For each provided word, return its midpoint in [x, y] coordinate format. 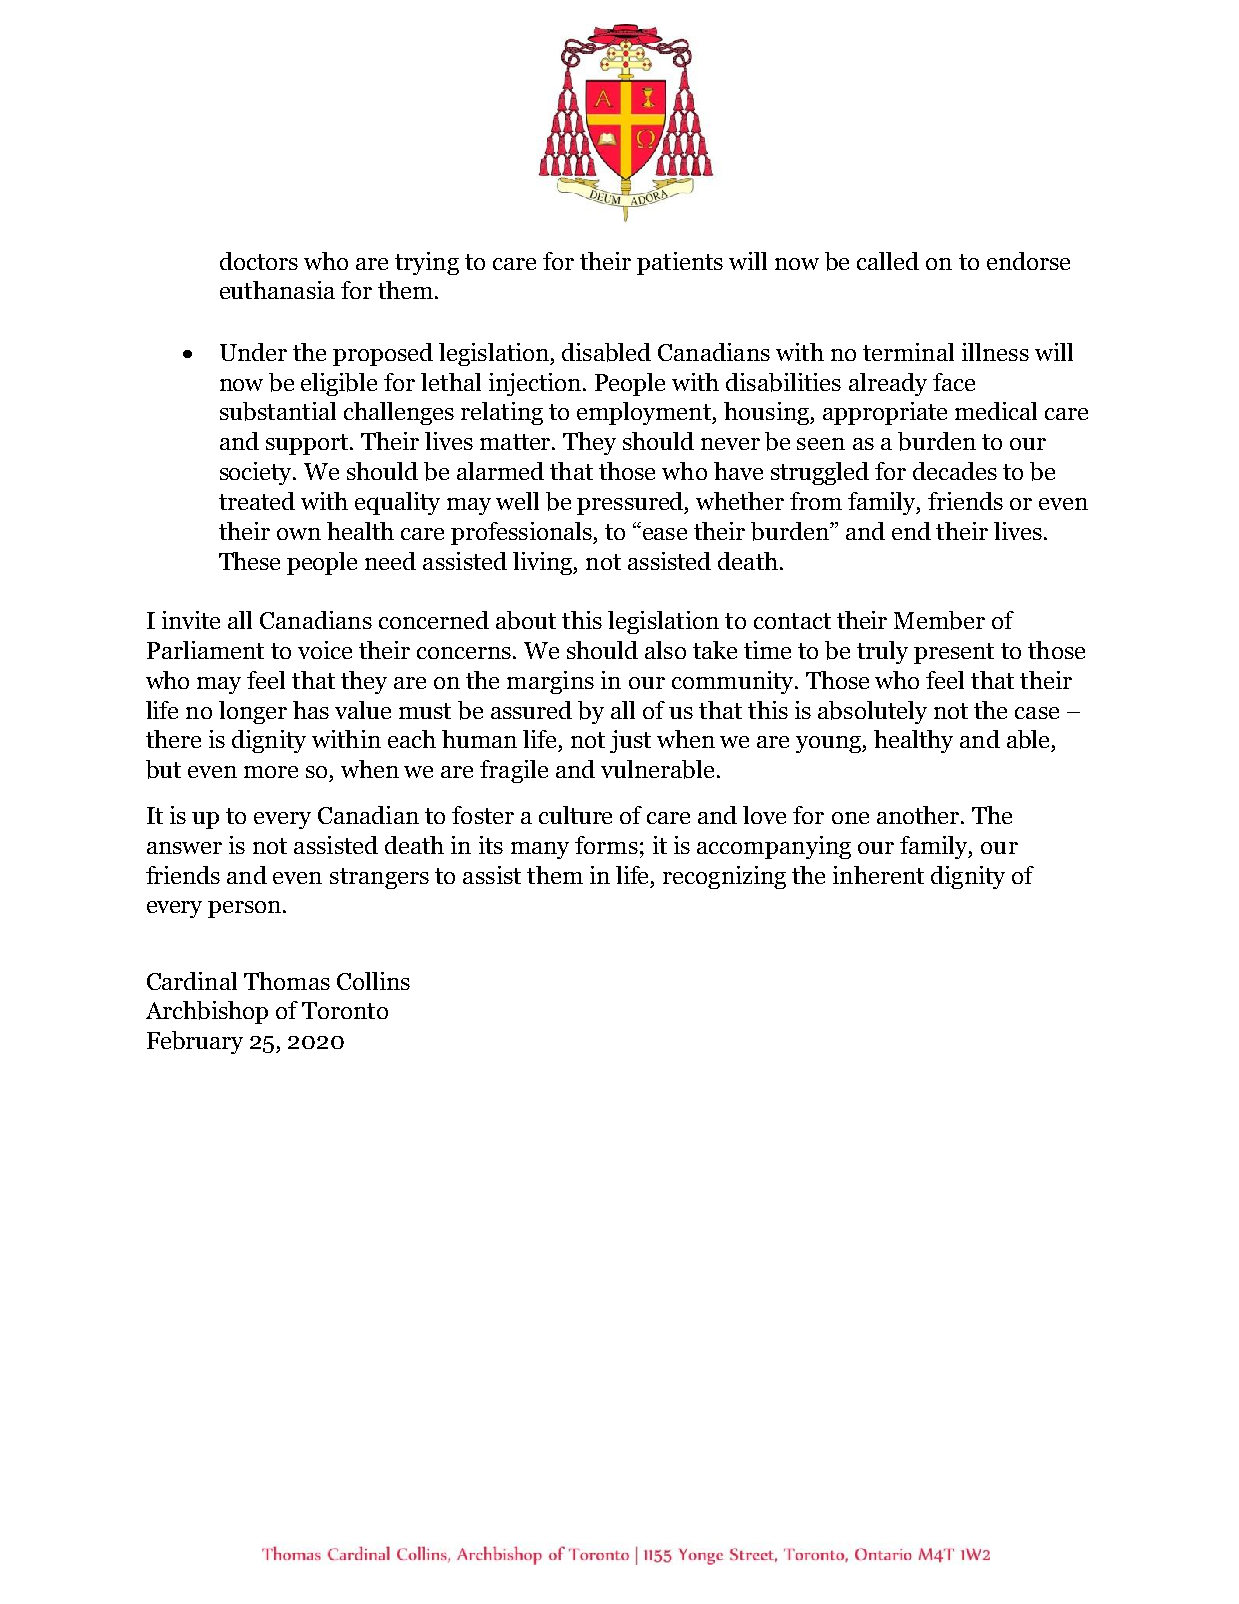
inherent [878, 875]
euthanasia [277, 290]
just [630, 741]
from [816, 501]
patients [680, 263]
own [299, 534]
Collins [373, 981]
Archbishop [207, 1012]
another [919, 815]
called [888, 261]
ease [665, 534]
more [271, 772]
